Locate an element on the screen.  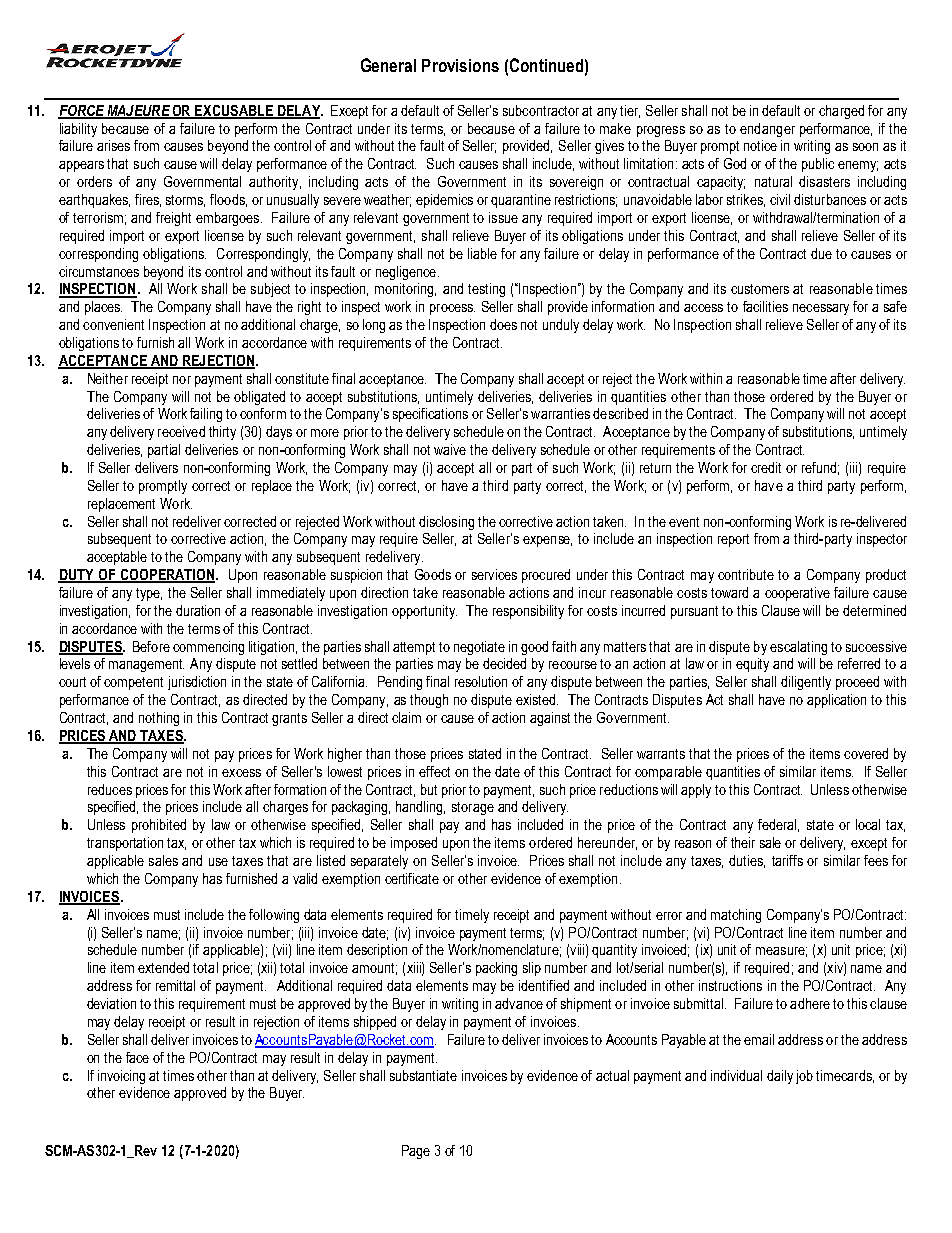
Page is located at coordinates (416, 1152).
